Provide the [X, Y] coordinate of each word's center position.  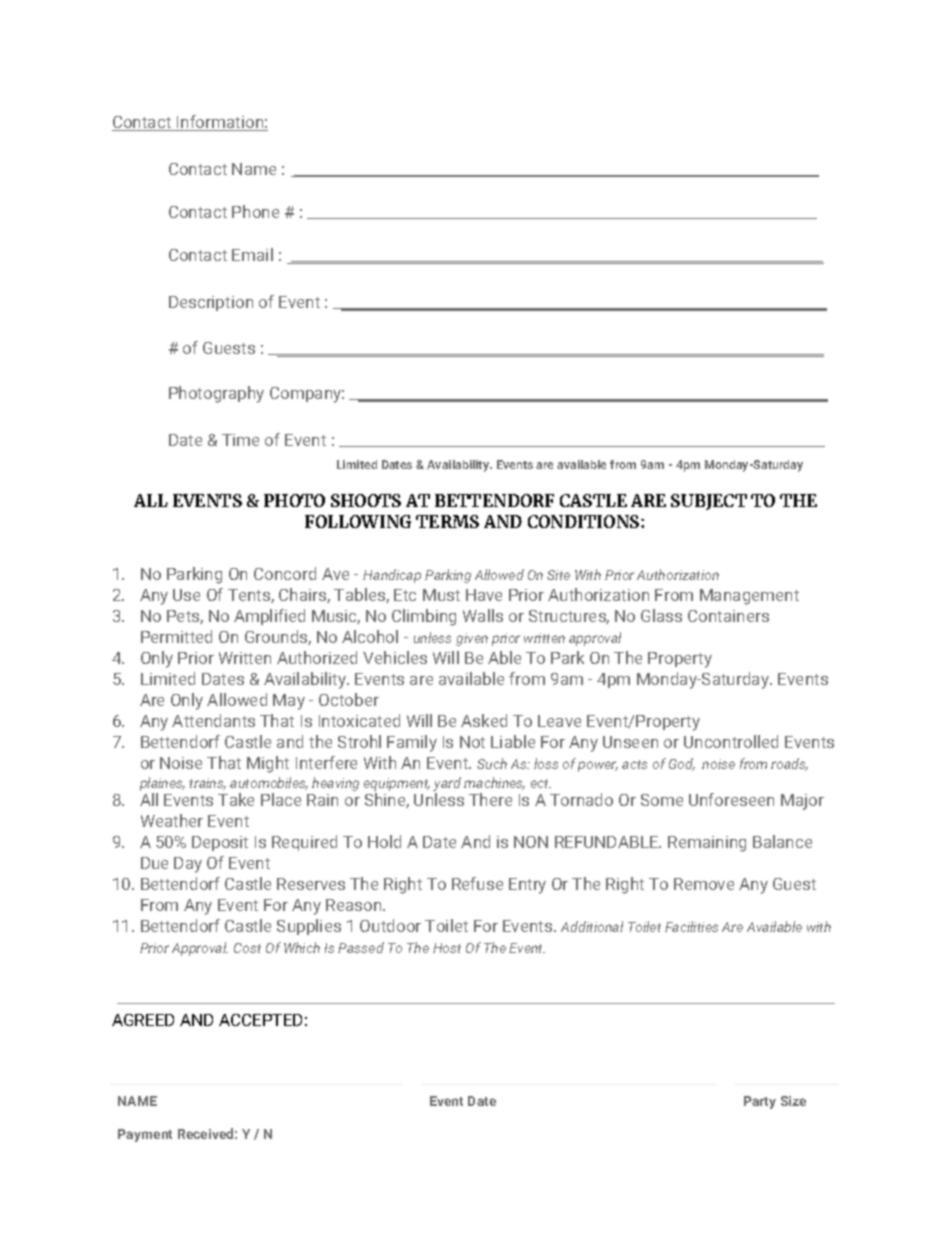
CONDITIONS [585, 521]
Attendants [213, 720]
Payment [145, 1135]
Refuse [477, 883]
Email [252, 254]
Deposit [220, 843]
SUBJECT [709, 502]
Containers [728, 616]
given [472, 639]
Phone [255, 211]
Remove [704, 884]
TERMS [447, 521]
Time [240, 440]
